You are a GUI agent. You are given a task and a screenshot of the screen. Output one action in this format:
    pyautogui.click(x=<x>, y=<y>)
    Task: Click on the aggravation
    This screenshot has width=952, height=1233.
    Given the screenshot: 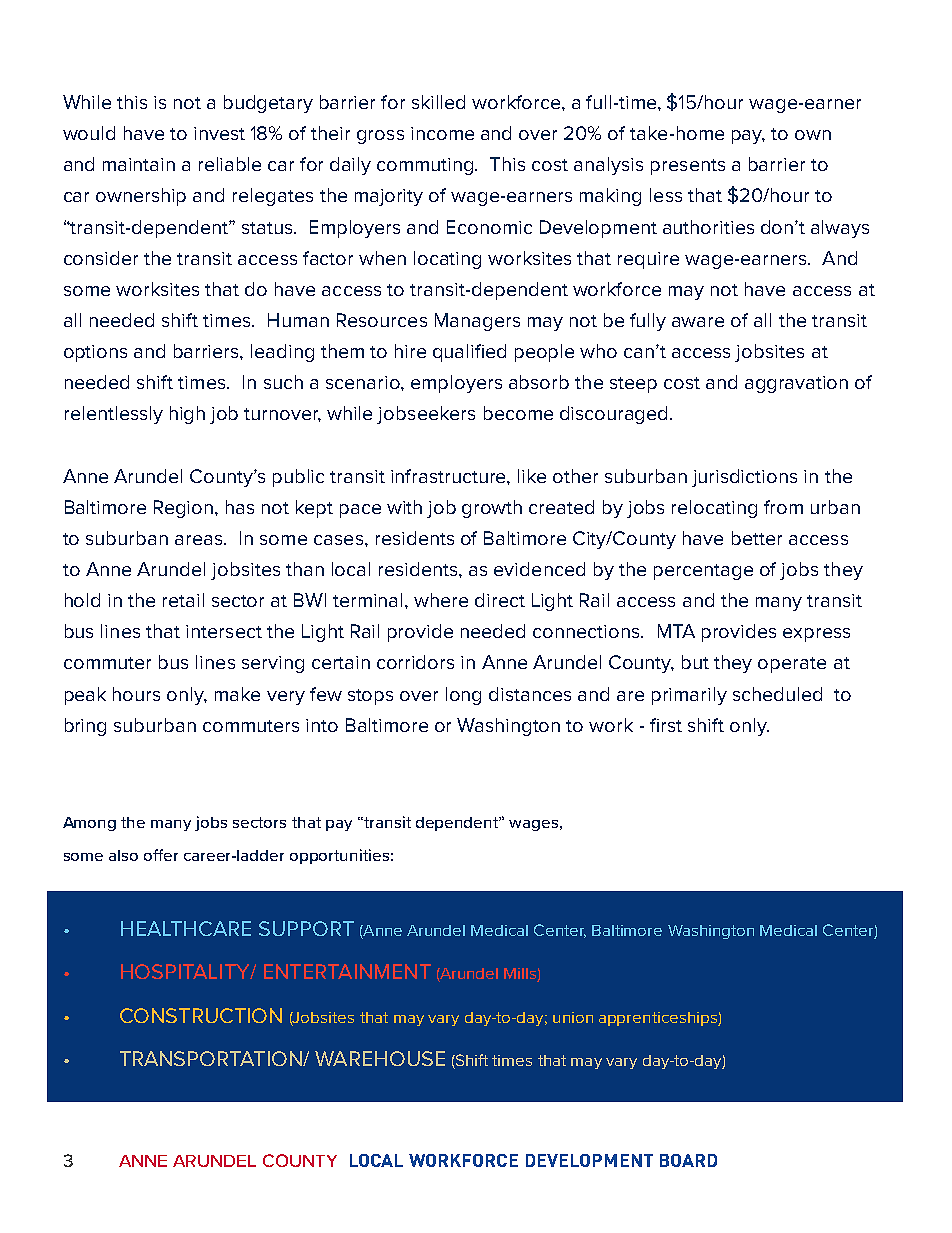 What is the action you would take?
    pyautogui.click(x=796, y=384)
